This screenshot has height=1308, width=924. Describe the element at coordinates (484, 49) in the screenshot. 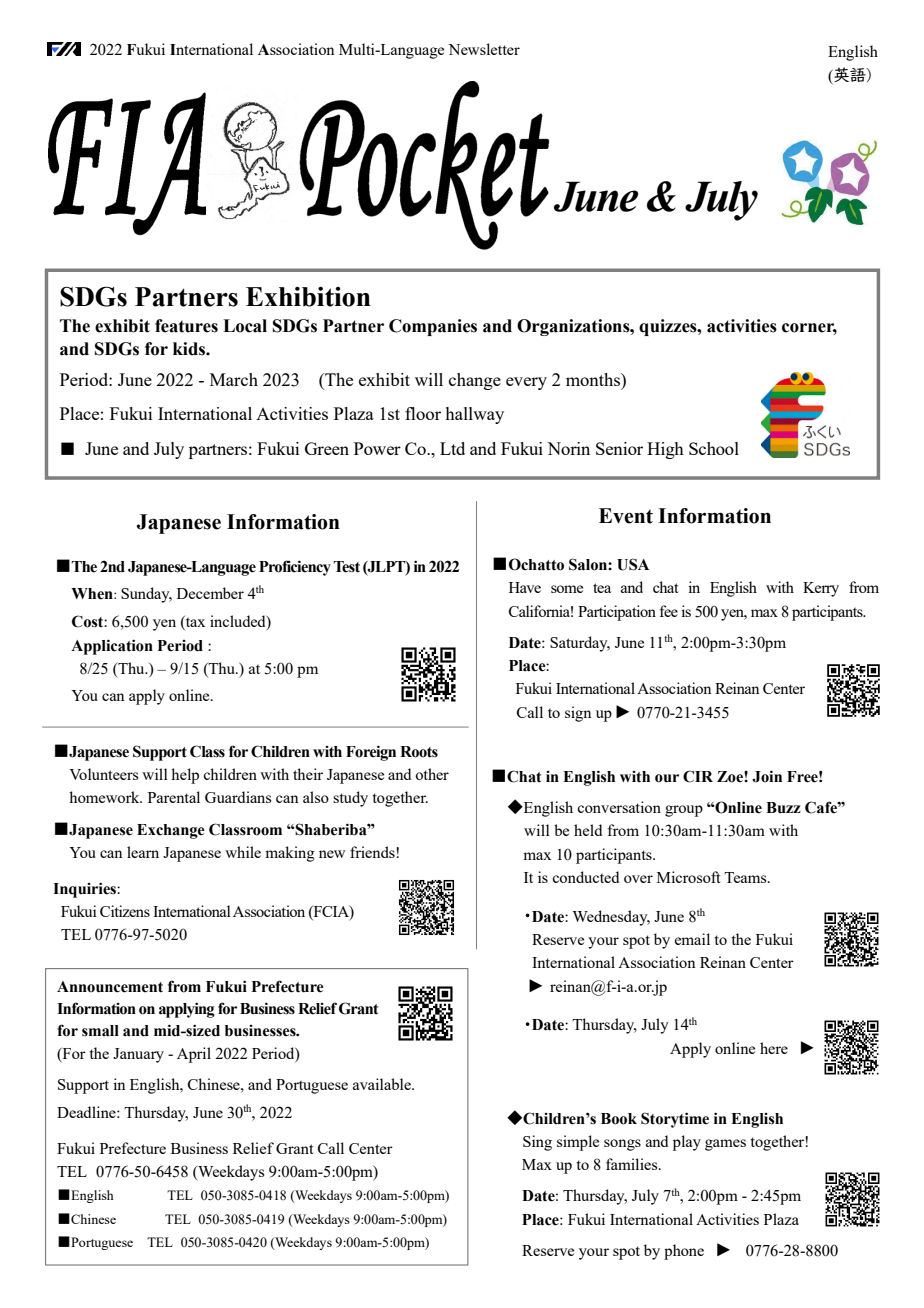

I see `Newsletter` at that location.
